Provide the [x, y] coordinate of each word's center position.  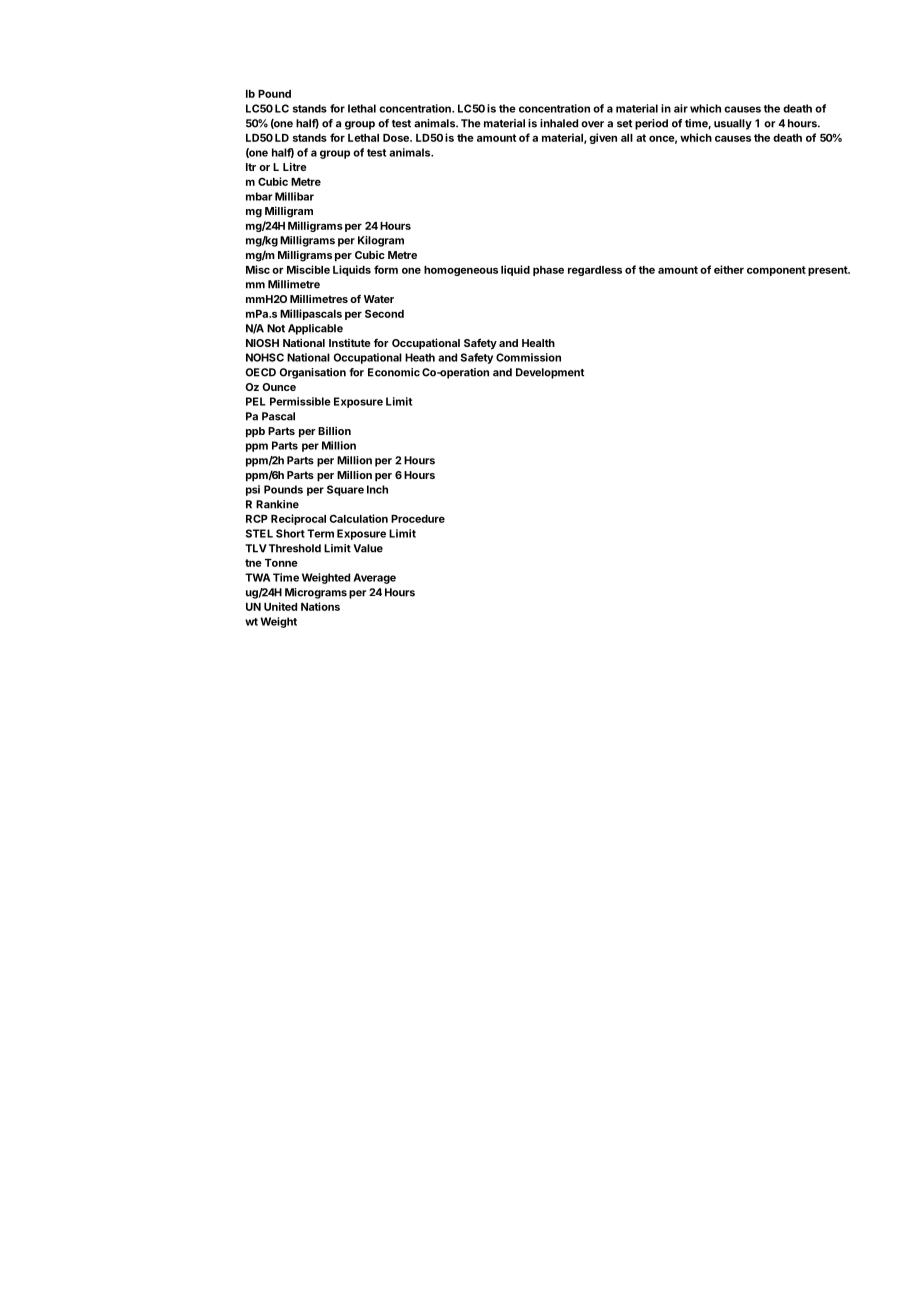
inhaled [559, 123]
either [729, 269]
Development [550, 373]
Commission [528, 357]
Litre [295, 166]
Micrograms [316, 593]
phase [548, 271]
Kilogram [381, 241]
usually [733, 124]
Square [345, 490]
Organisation [312, 373]
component [776, 271]
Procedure [418, 519]
